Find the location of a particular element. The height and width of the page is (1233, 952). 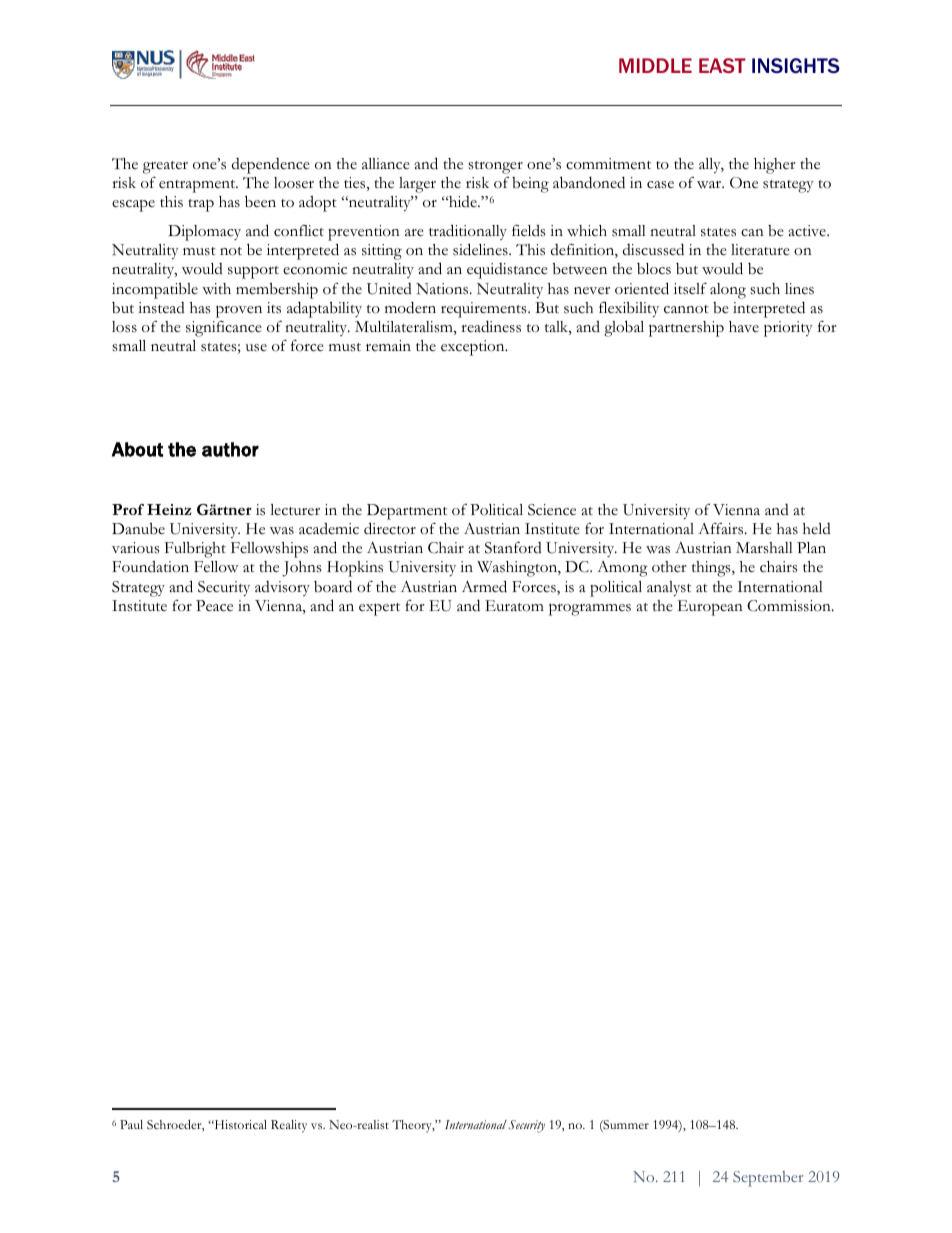

September is located at coordinates (768, 1179).
